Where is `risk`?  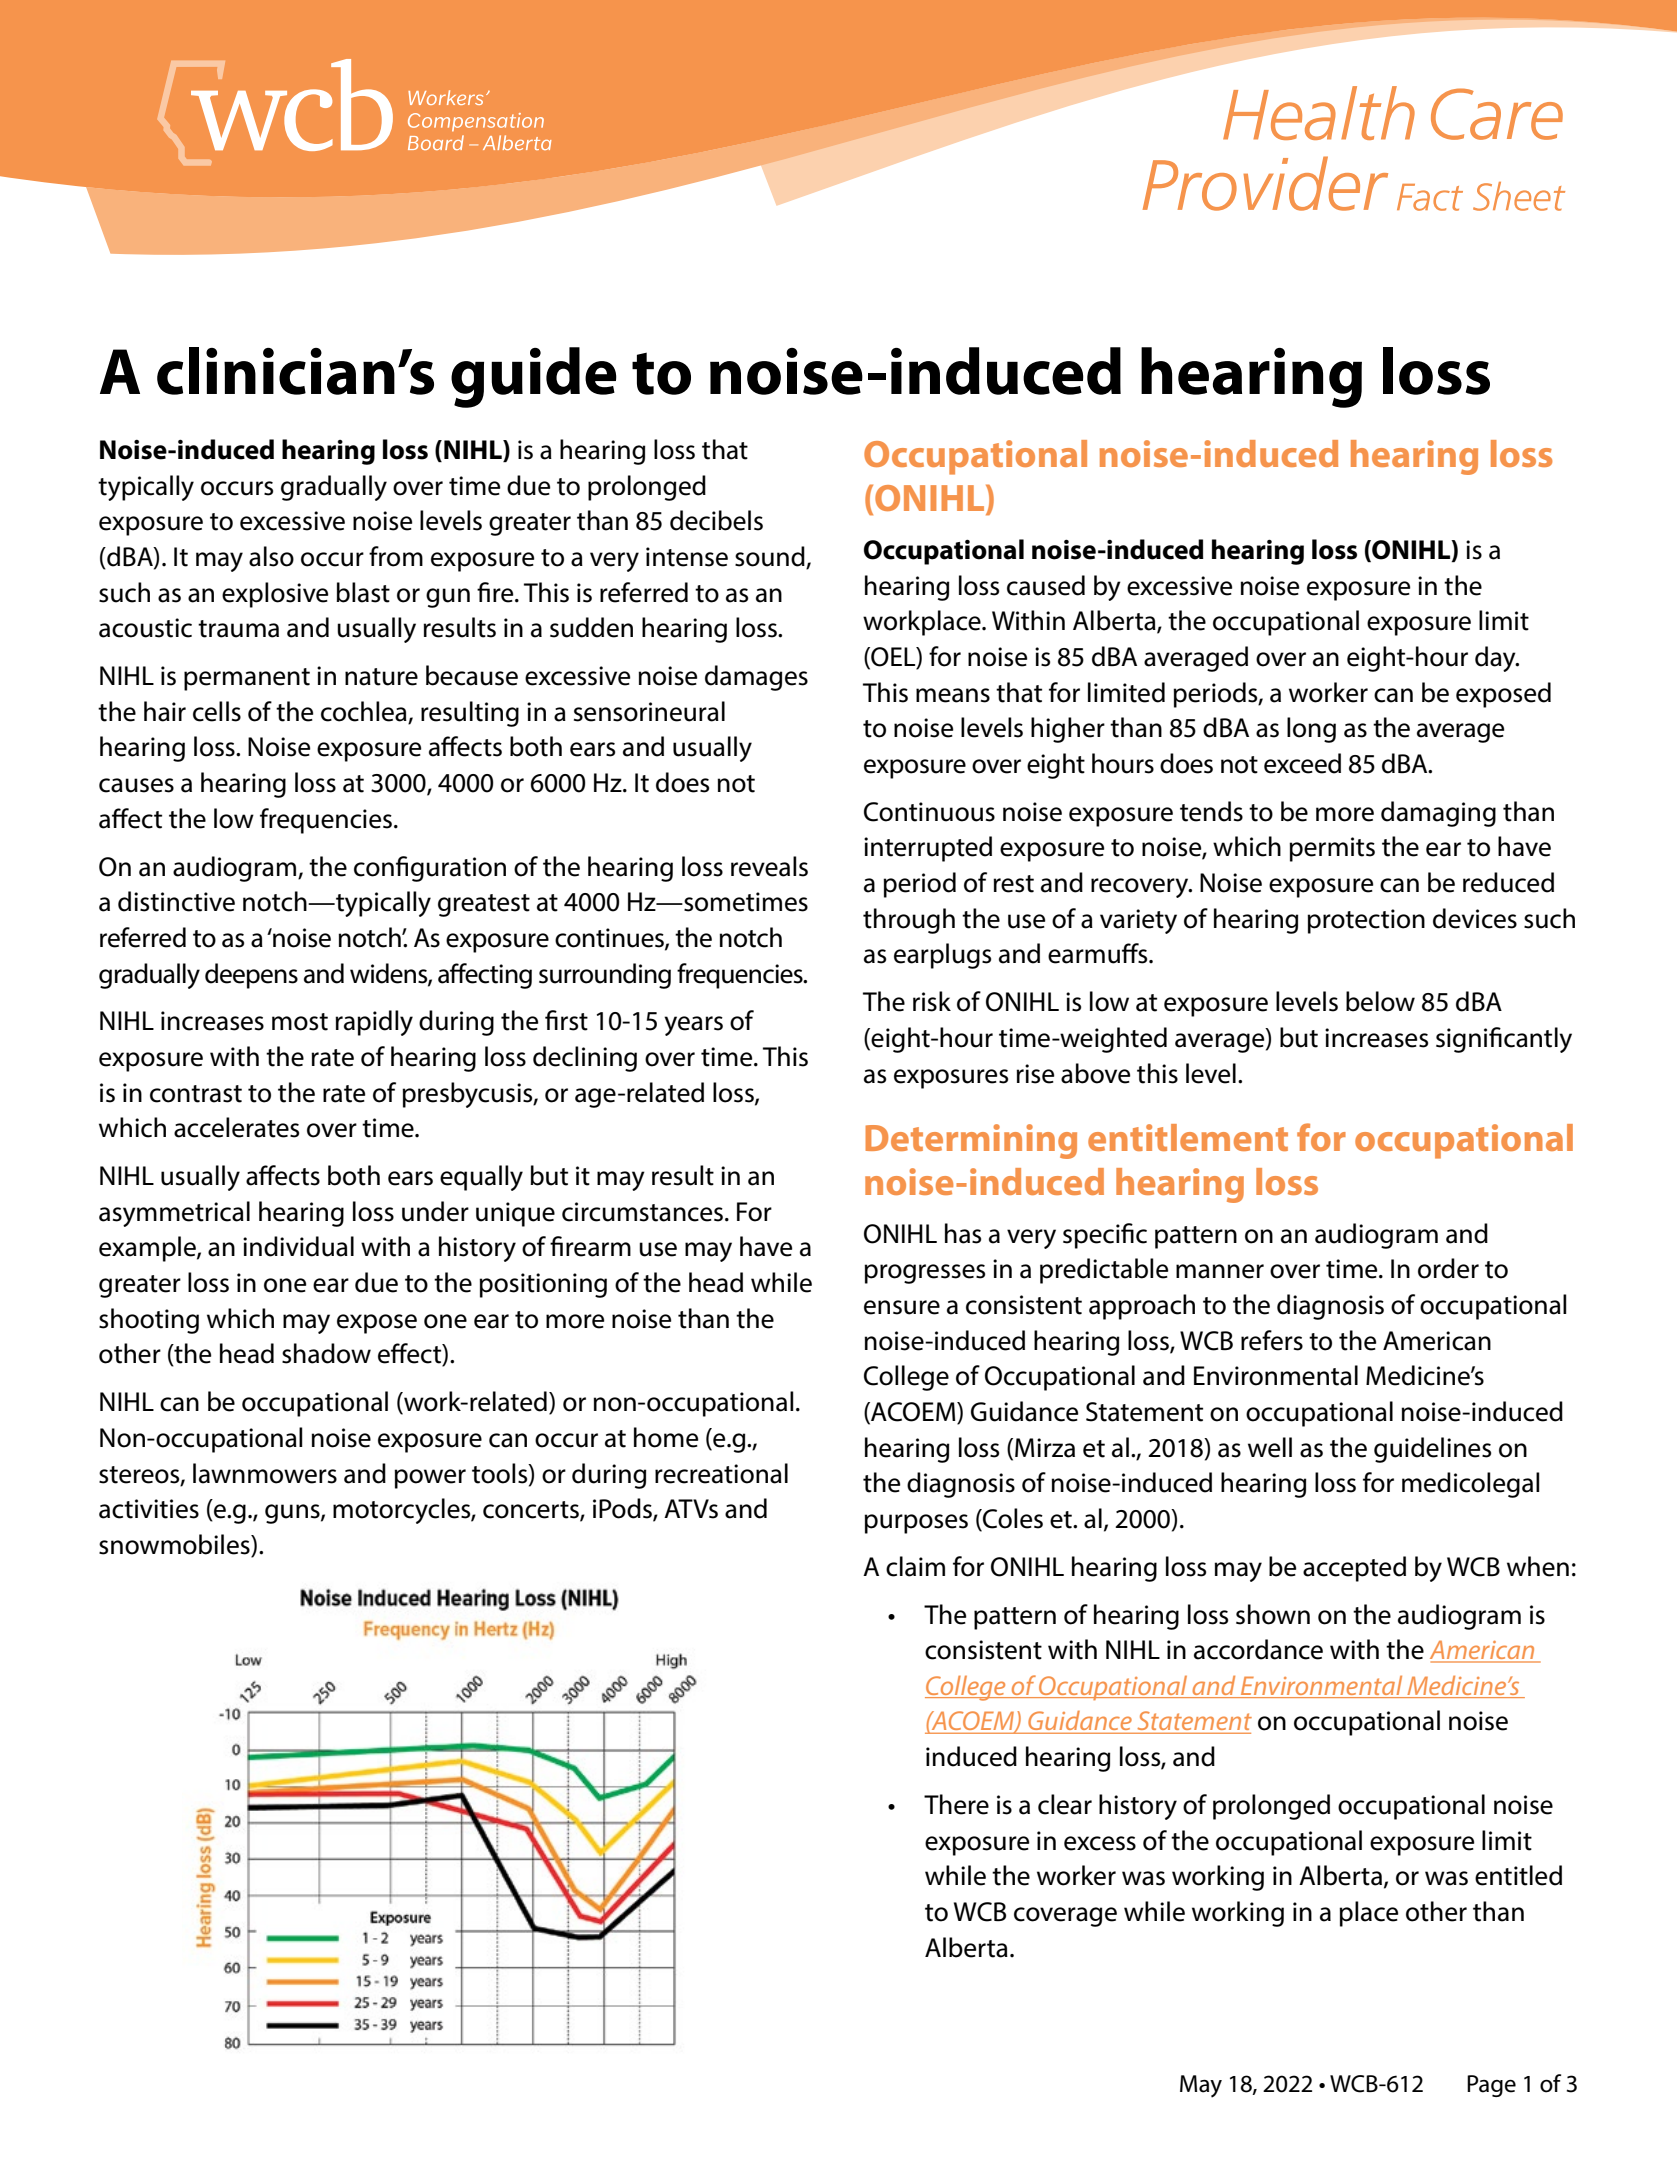
risk is located at coordinates (932, 1001).
